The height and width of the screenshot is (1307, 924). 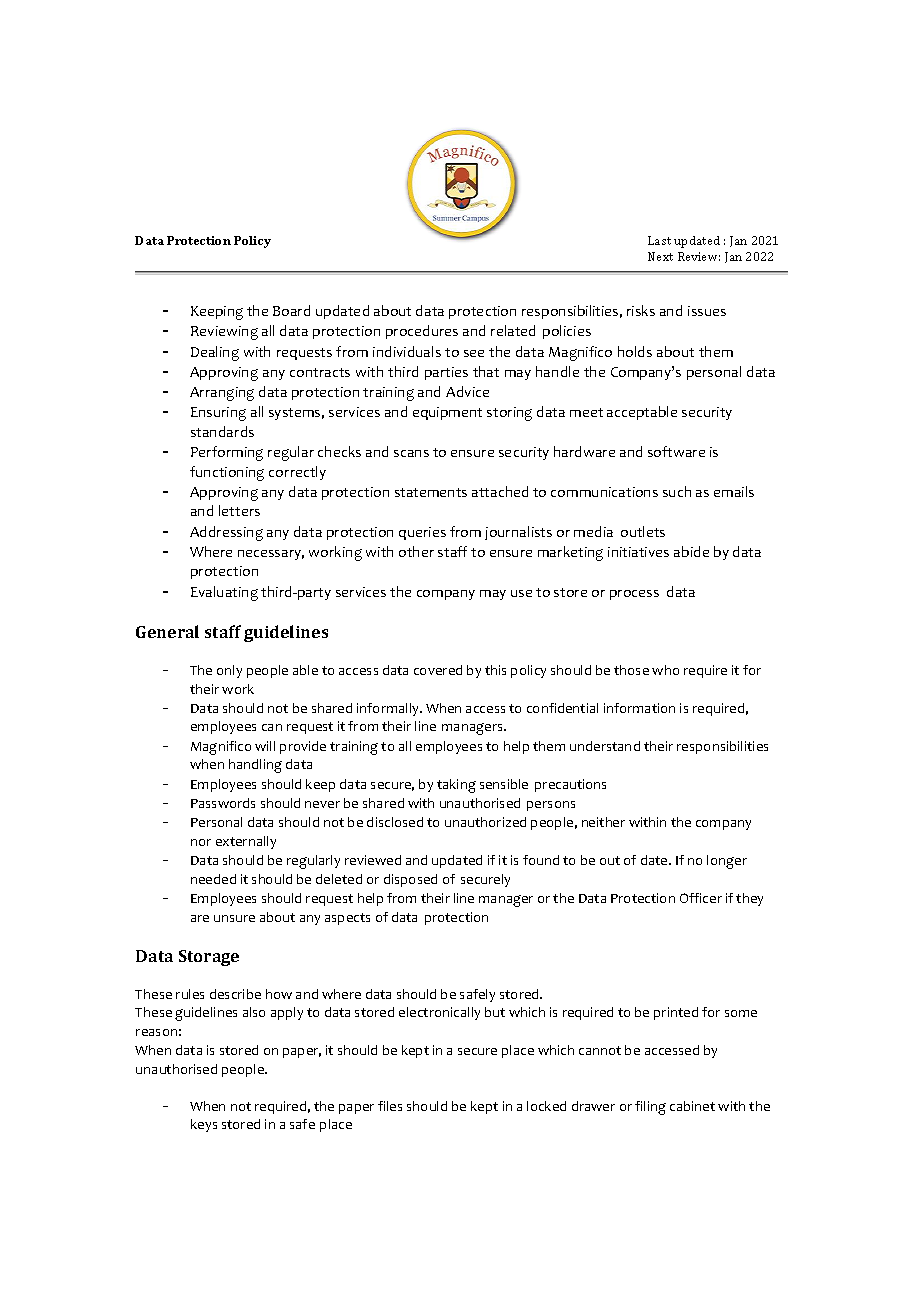 I want to click on Next, so click(x=660, y=256).
